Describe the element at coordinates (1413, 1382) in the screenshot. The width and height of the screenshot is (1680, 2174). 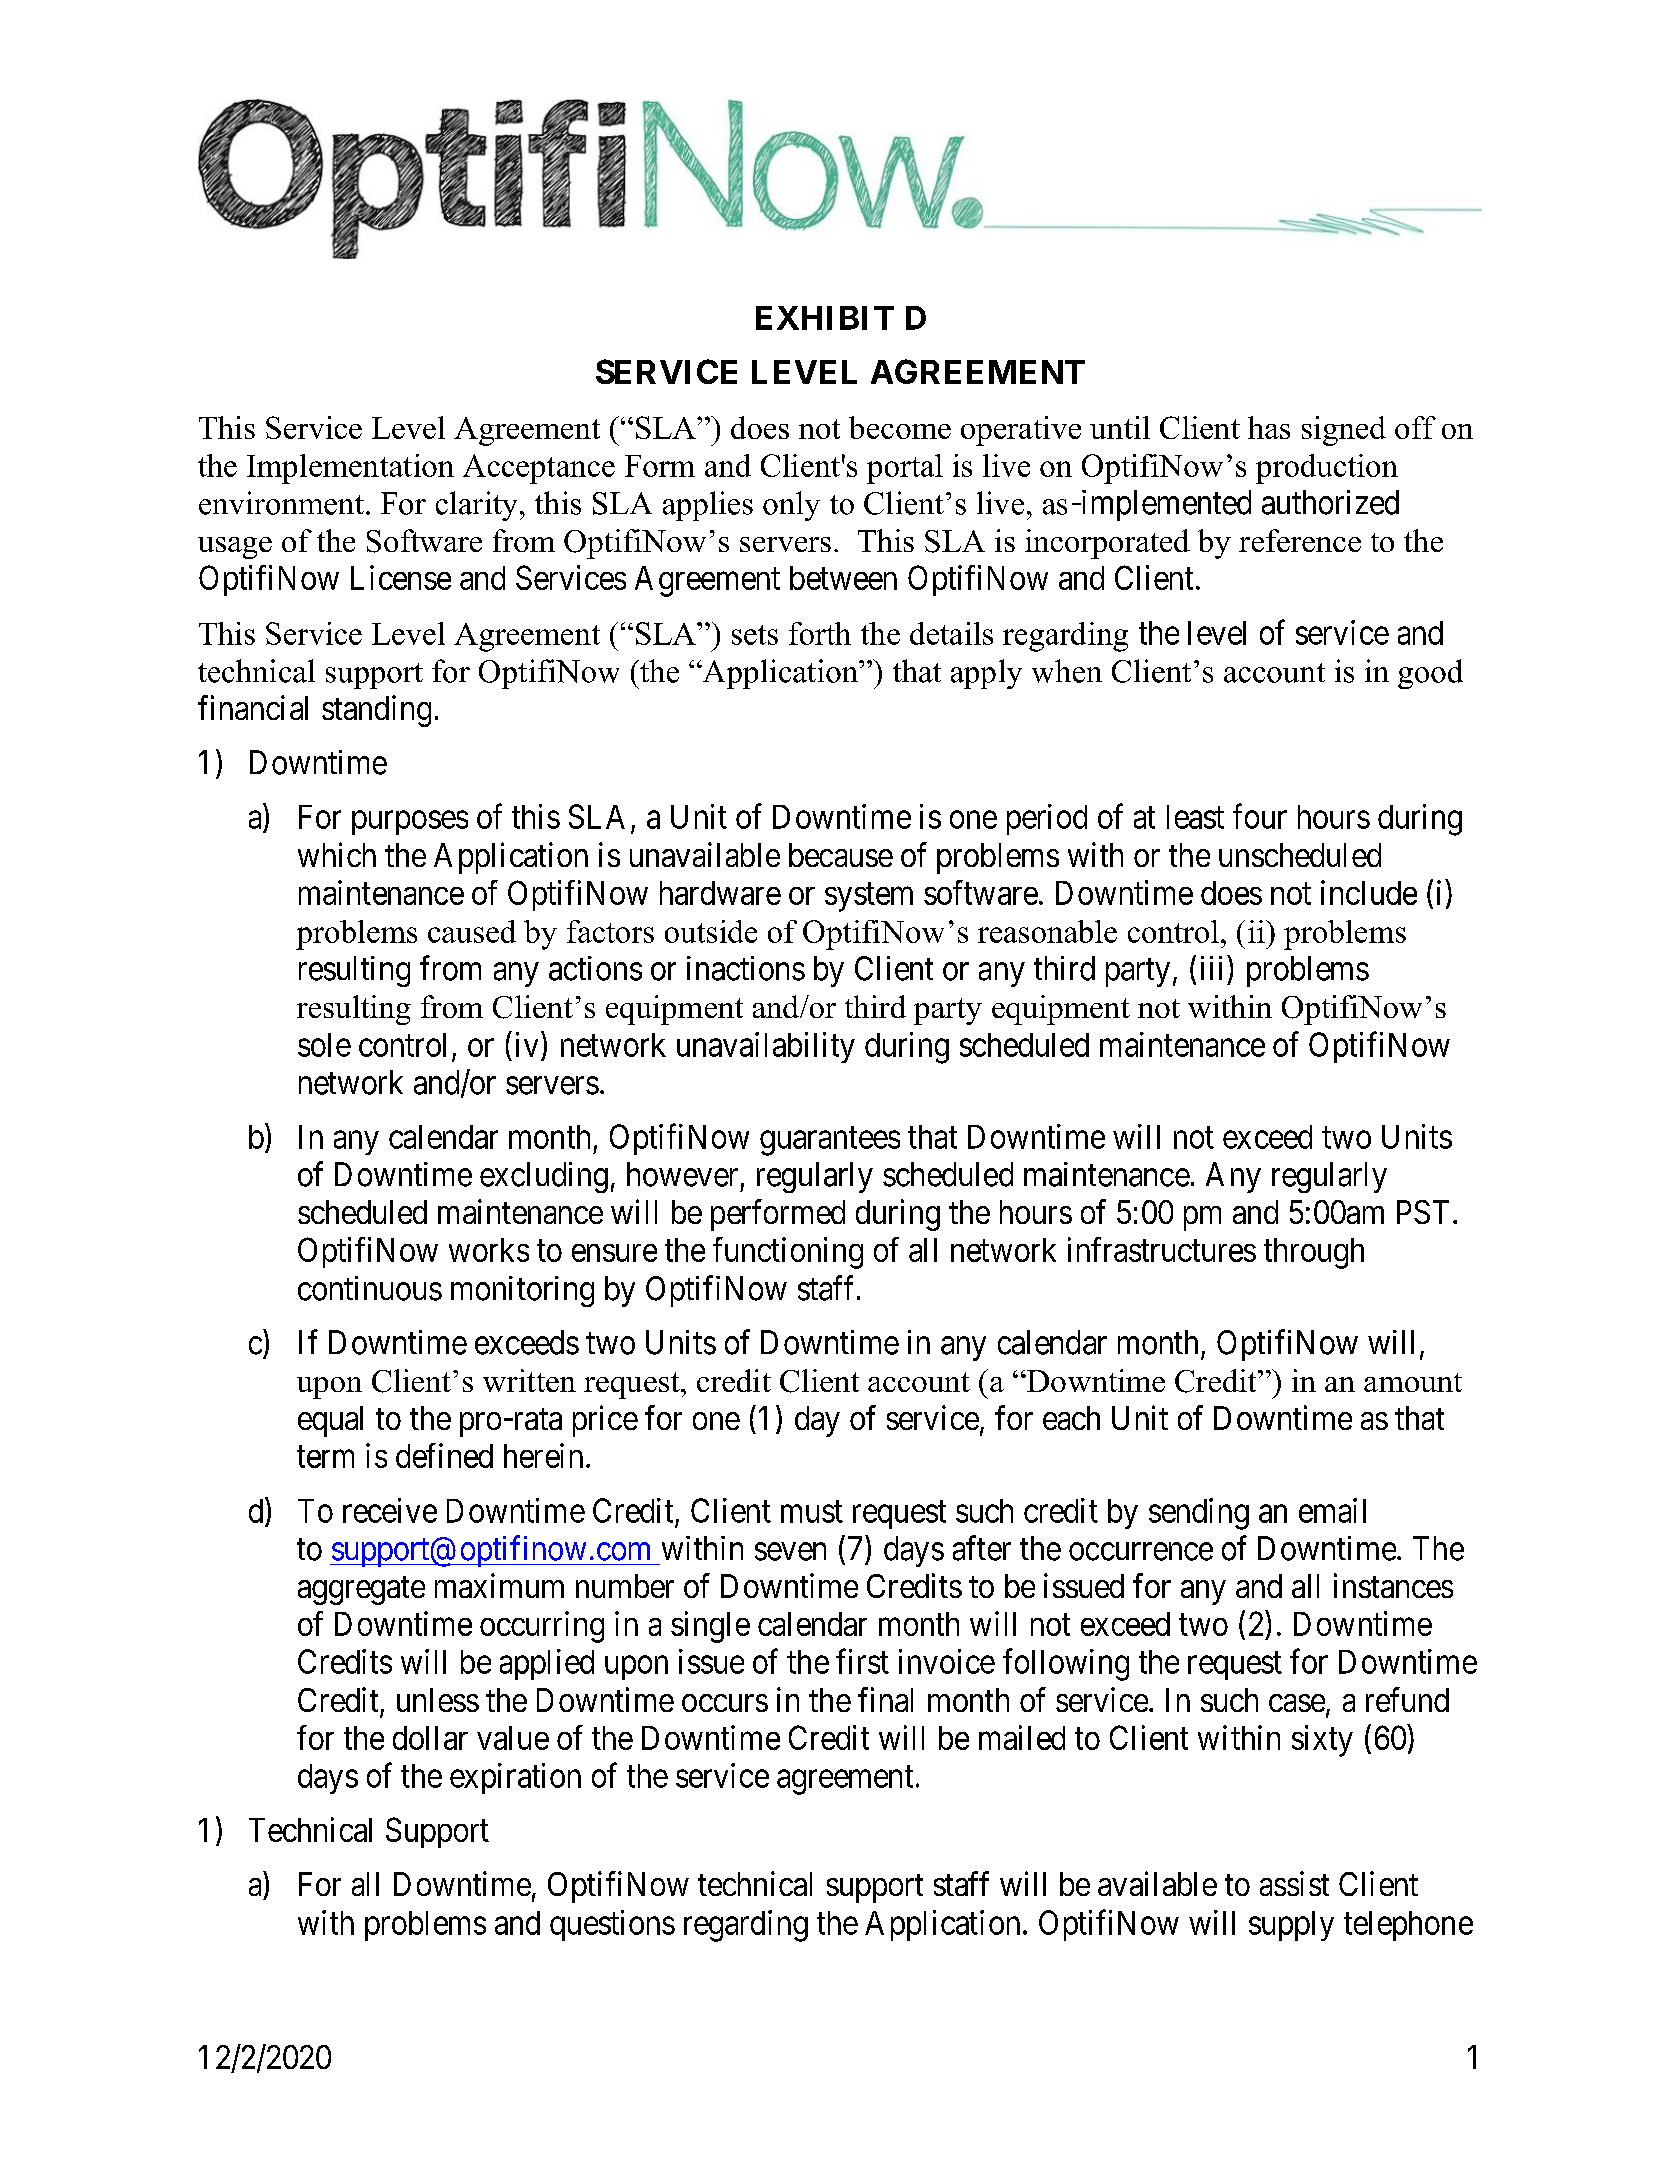
I see `amount` at that location.
